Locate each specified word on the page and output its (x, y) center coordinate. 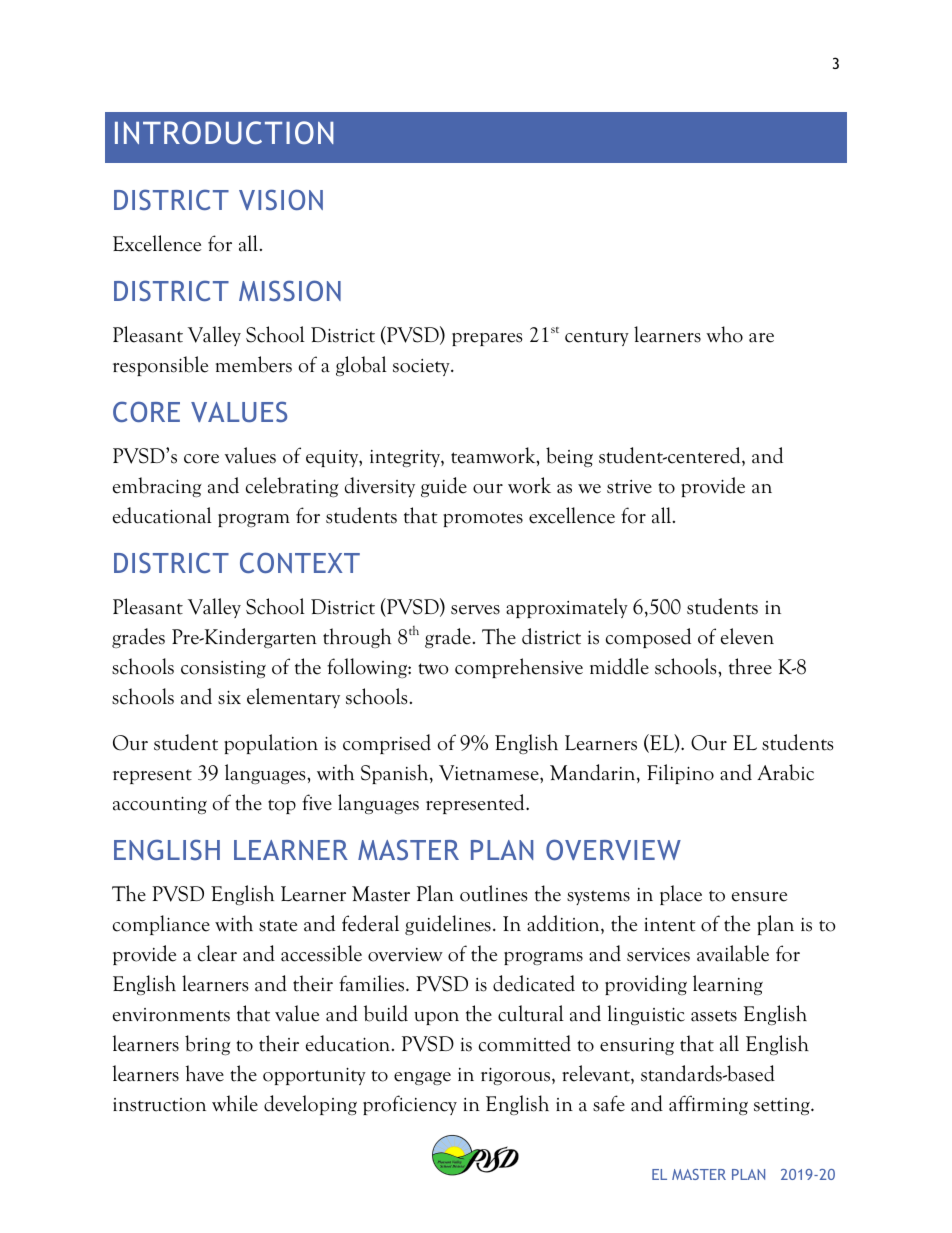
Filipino (680, 774)
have (205, 1073)
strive (629, 487)
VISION (281, 199)
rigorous (515, 1076)
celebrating (292, 487)
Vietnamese (490, 773)
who (724, 334)
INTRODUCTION (224, 133)
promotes (483, 519)
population (271, 744)
